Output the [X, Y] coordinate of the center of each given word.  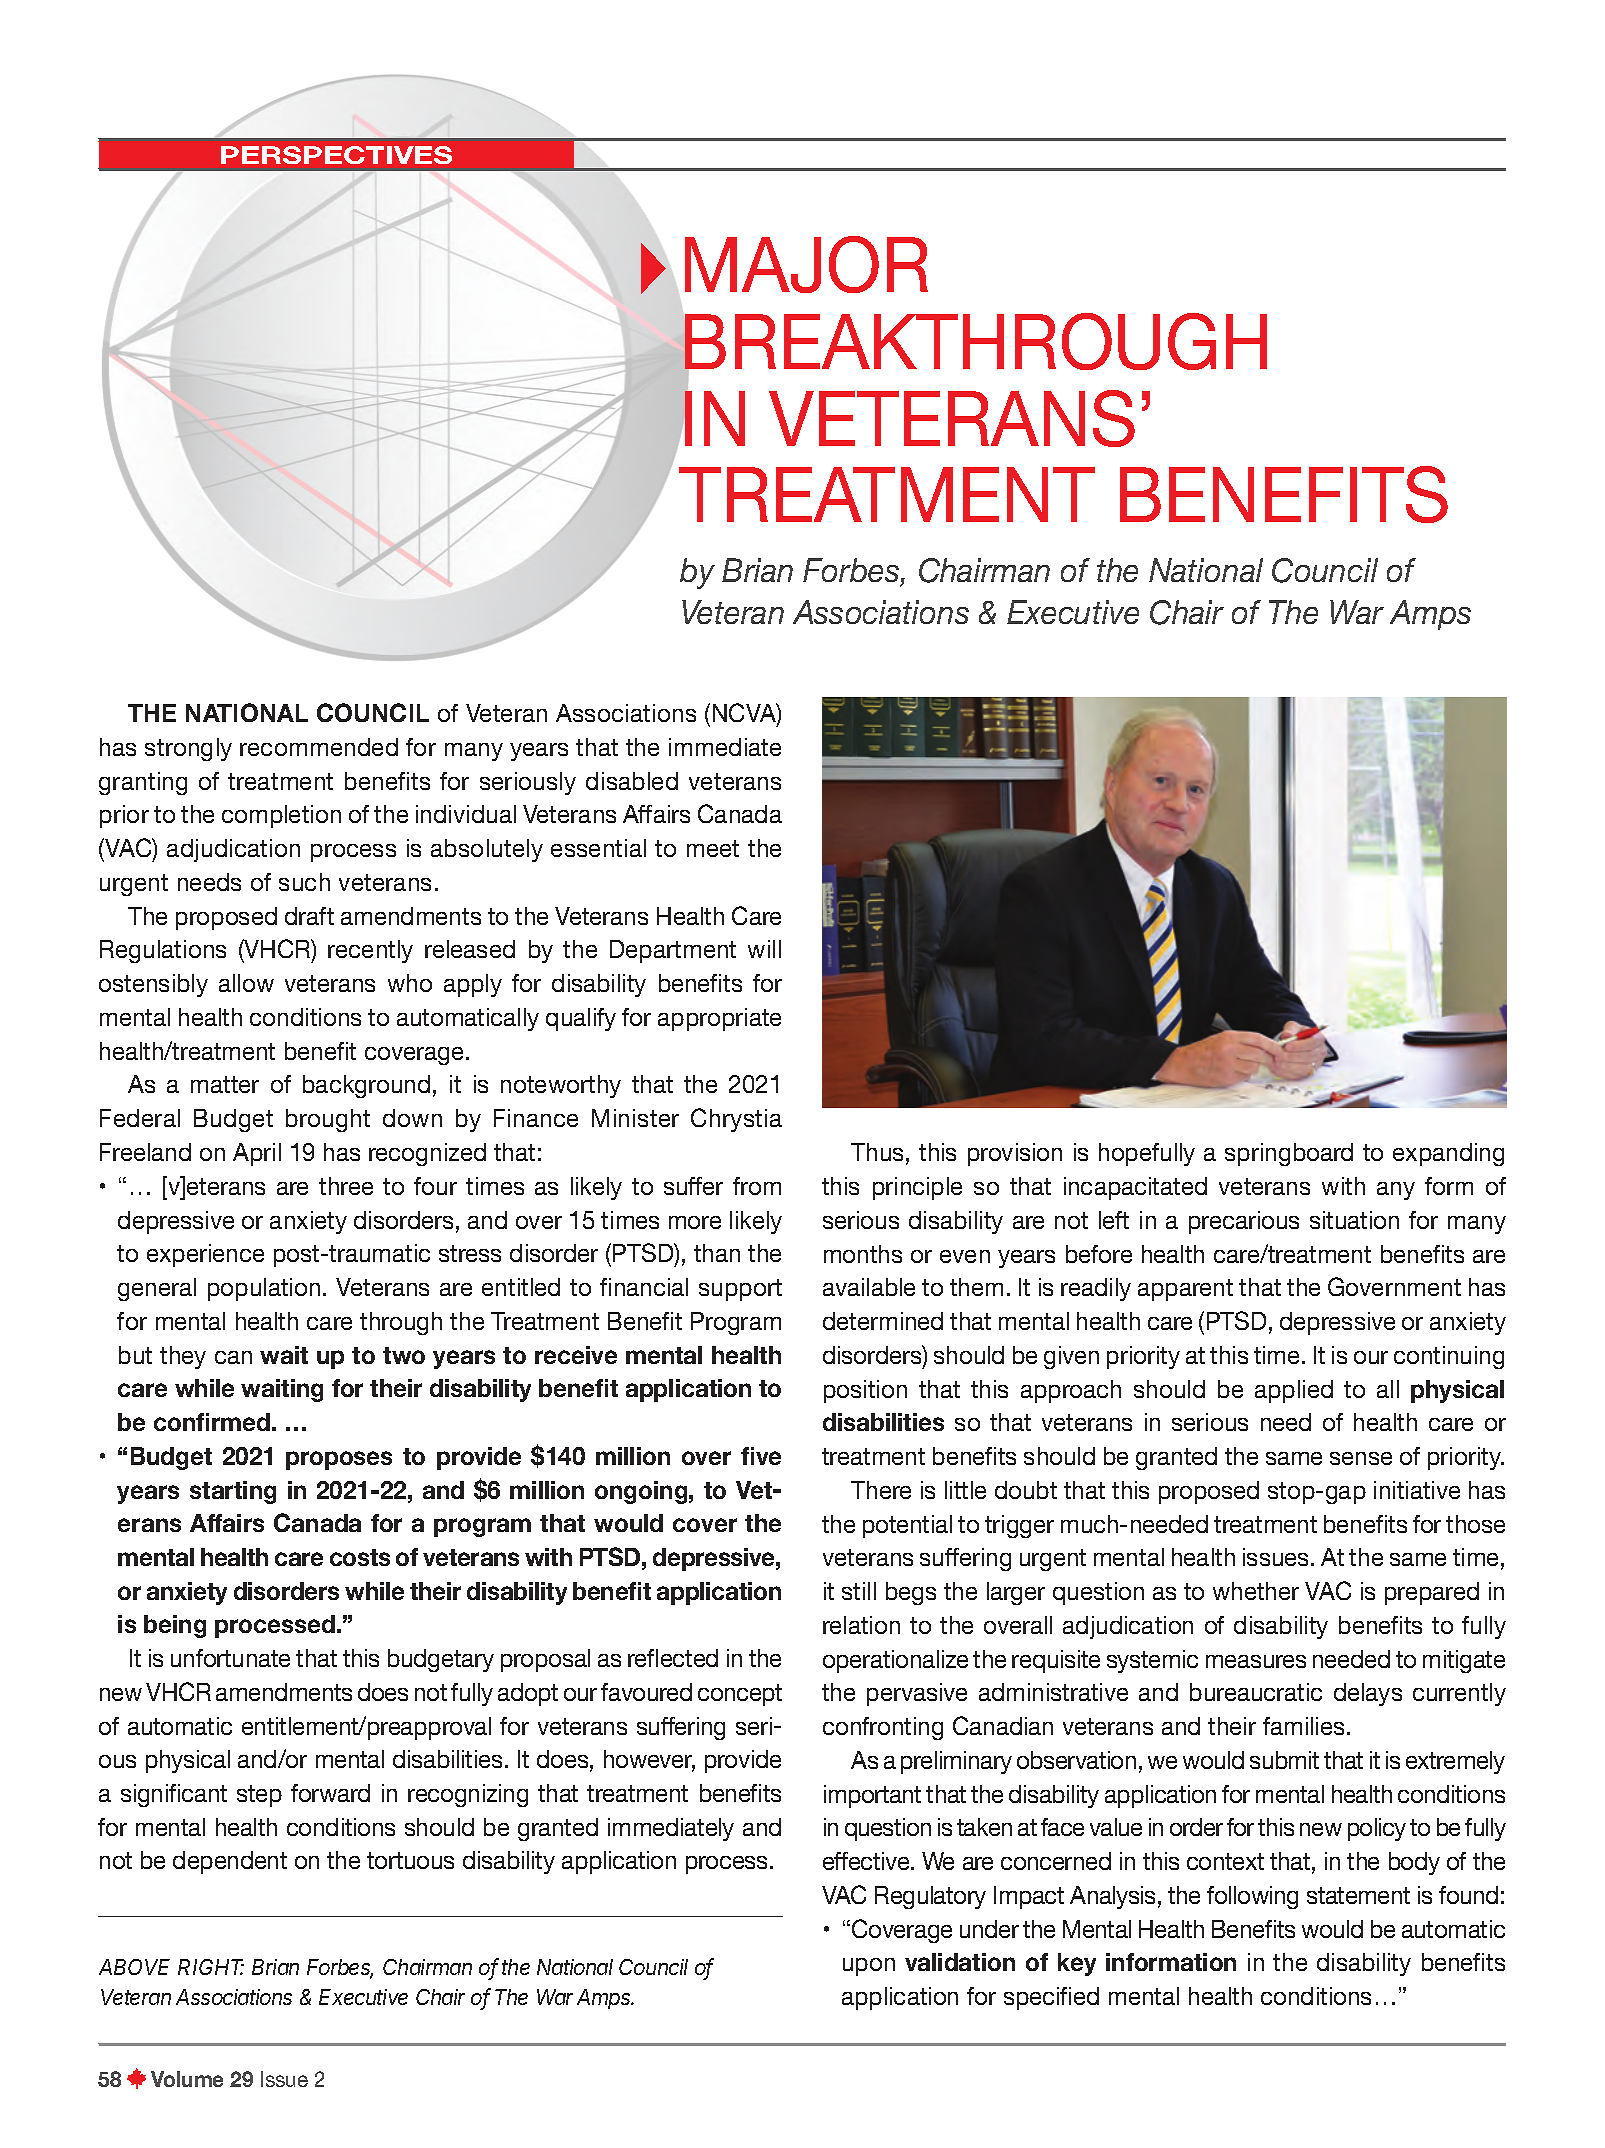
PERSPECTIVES [336, 155]
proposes [339, 1460]
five [761, 1456]
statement [1358, 1895]
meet [713, 848]
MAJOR [806, 264]
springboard [1289, 1154]
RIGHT [211, 1967]
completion [281, 816]
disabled [632, 781]
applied [1294, 1391]
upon [869, 1967]
